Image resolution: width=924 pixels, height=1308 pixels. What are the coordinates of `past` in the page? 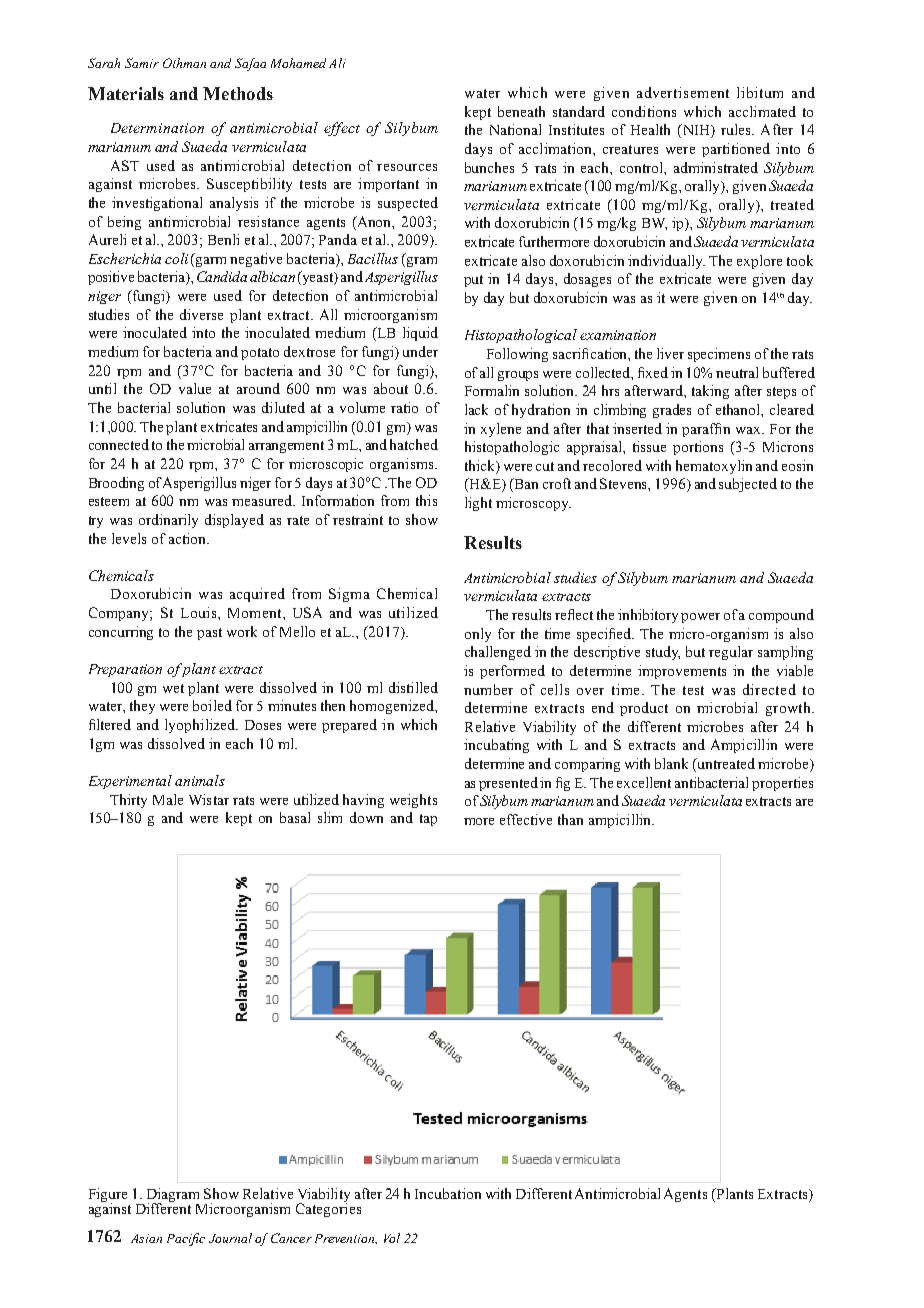 It's located at (209, 634).
